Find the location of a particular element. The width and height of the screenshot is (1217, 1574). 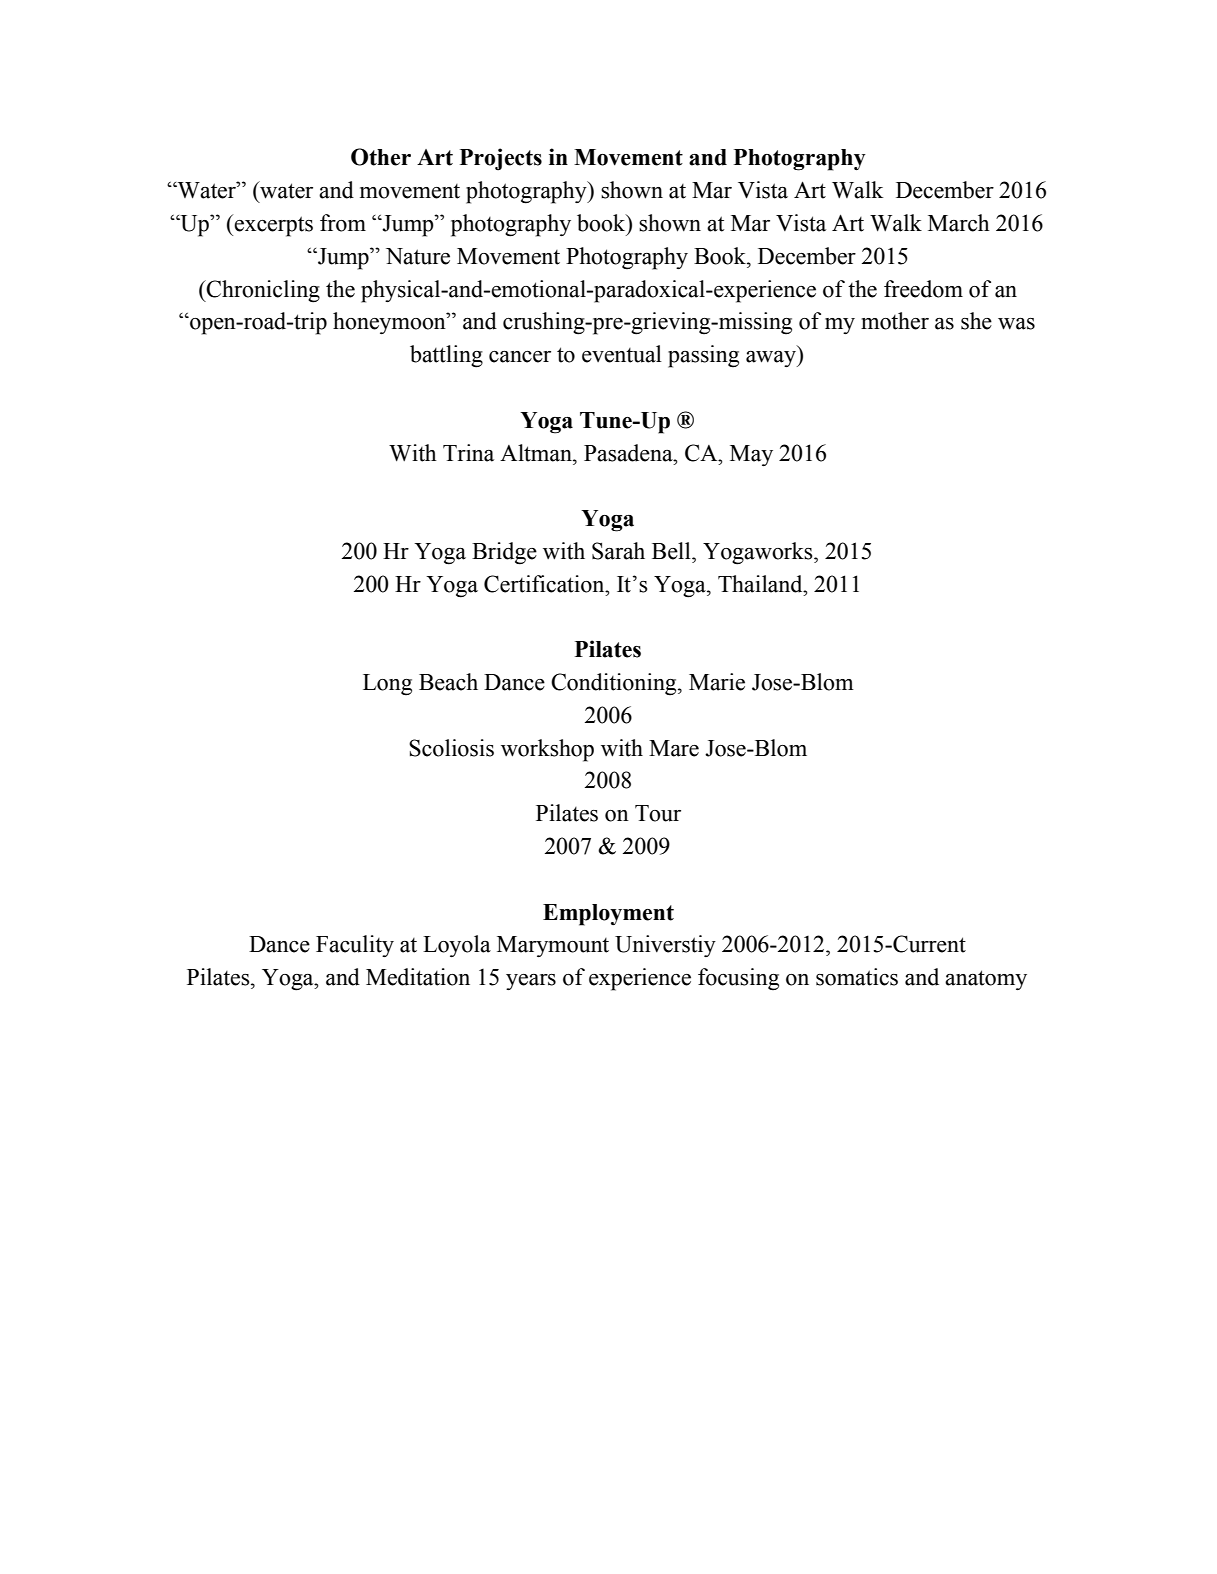

Meditation is located at coordinates (418, 977).
